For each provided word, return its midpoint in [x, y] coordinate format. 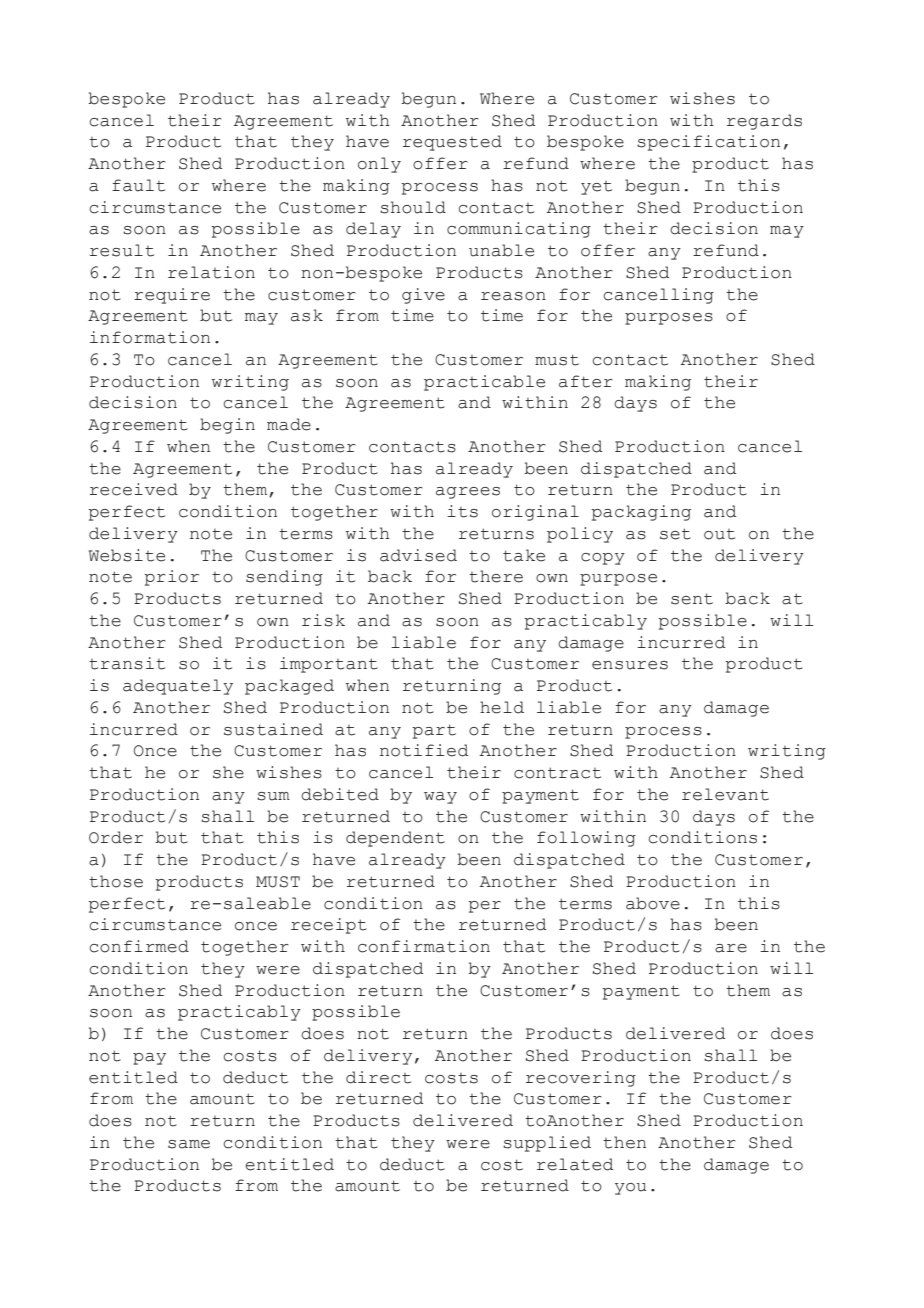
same [189, 1144]
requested [452, 143]
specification [708, 143]
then [624, 1142]
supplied [547, 1144]
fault [138, 185]
